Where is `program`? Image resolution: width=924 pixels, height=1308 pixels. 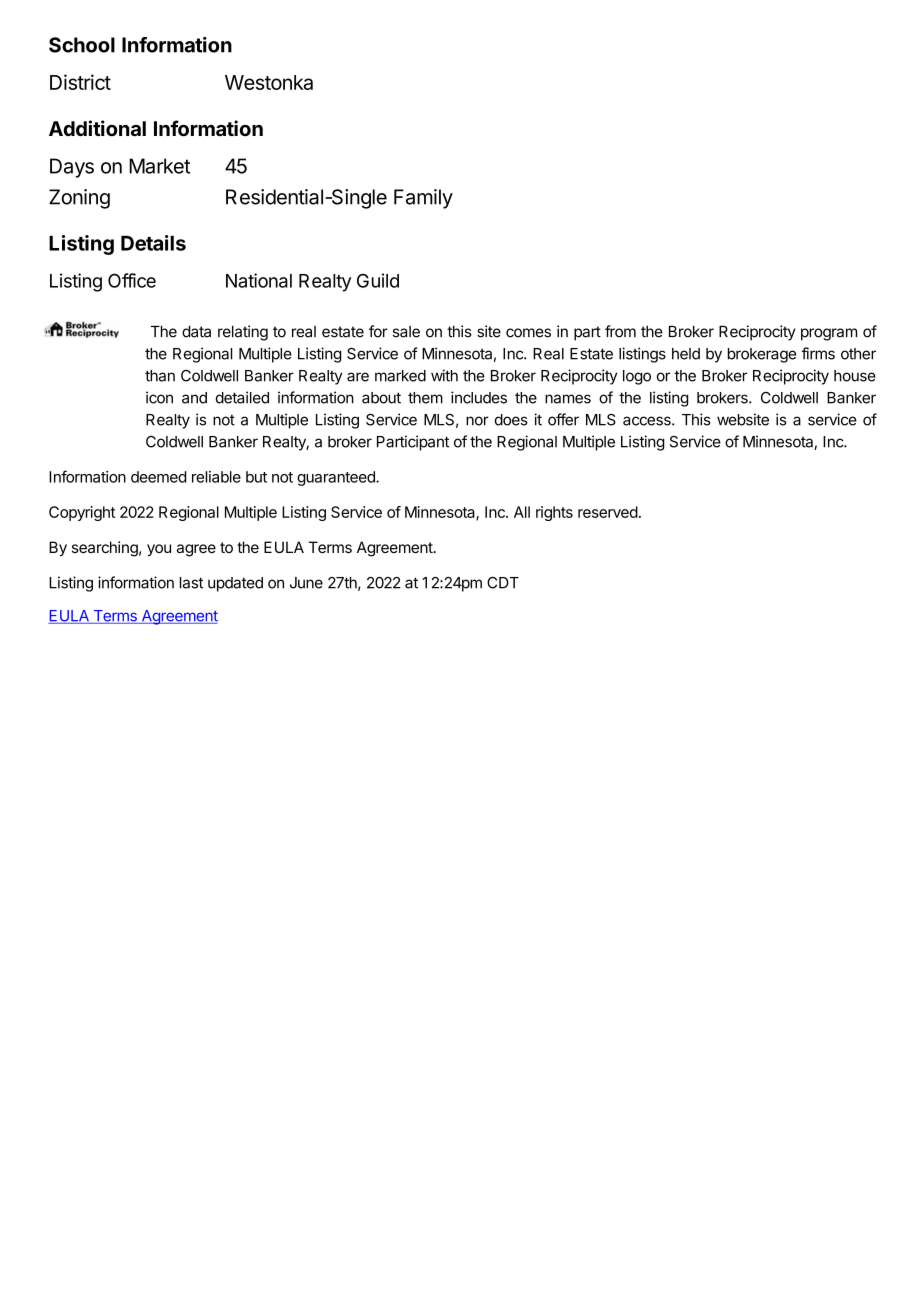
program is located at coordinates (829, 334).
